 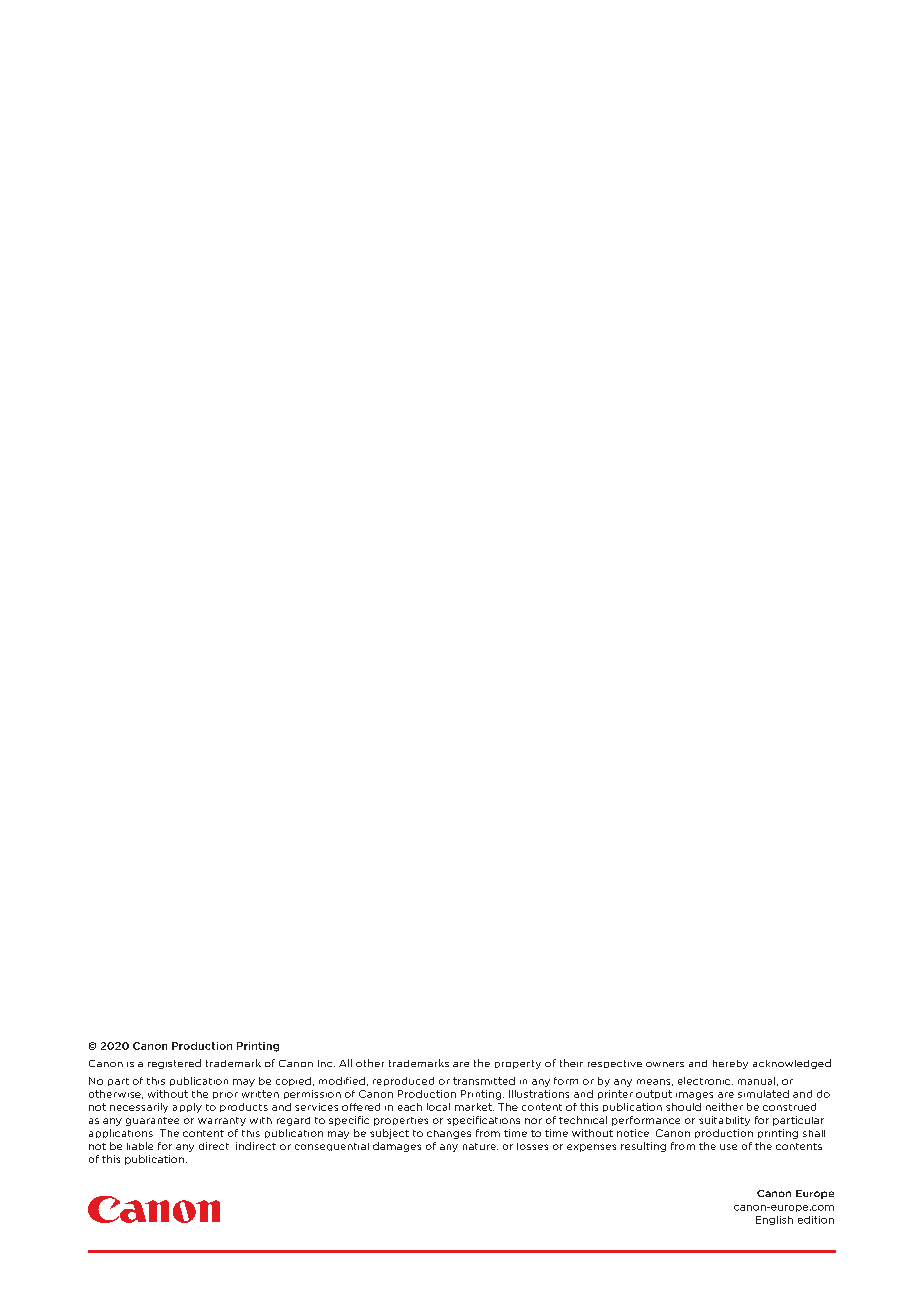 I want to click on hereby, so click(x=730, y=1064).
